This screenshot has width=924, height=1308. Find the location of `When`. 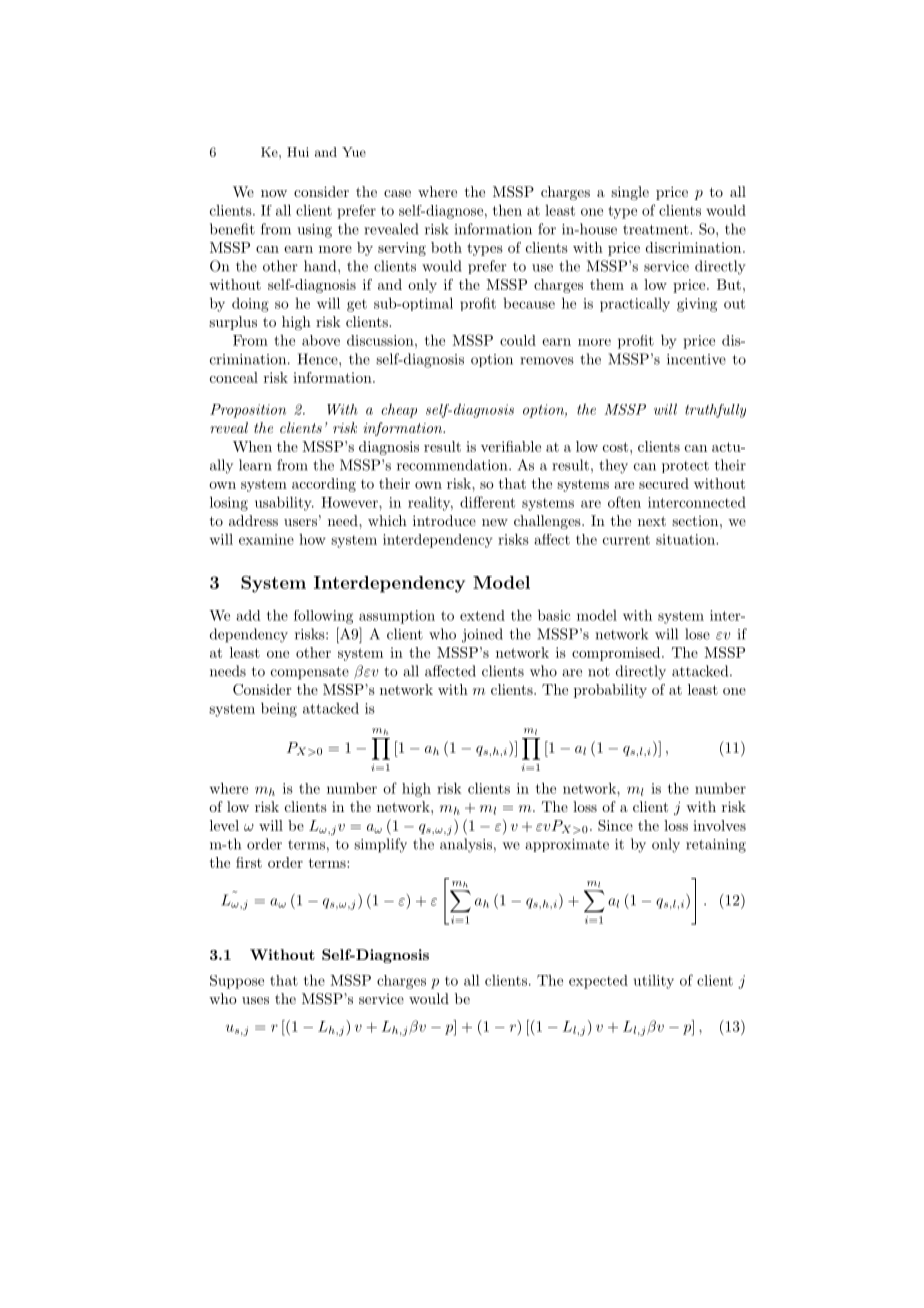

When is located at coordinates (252, 446).
